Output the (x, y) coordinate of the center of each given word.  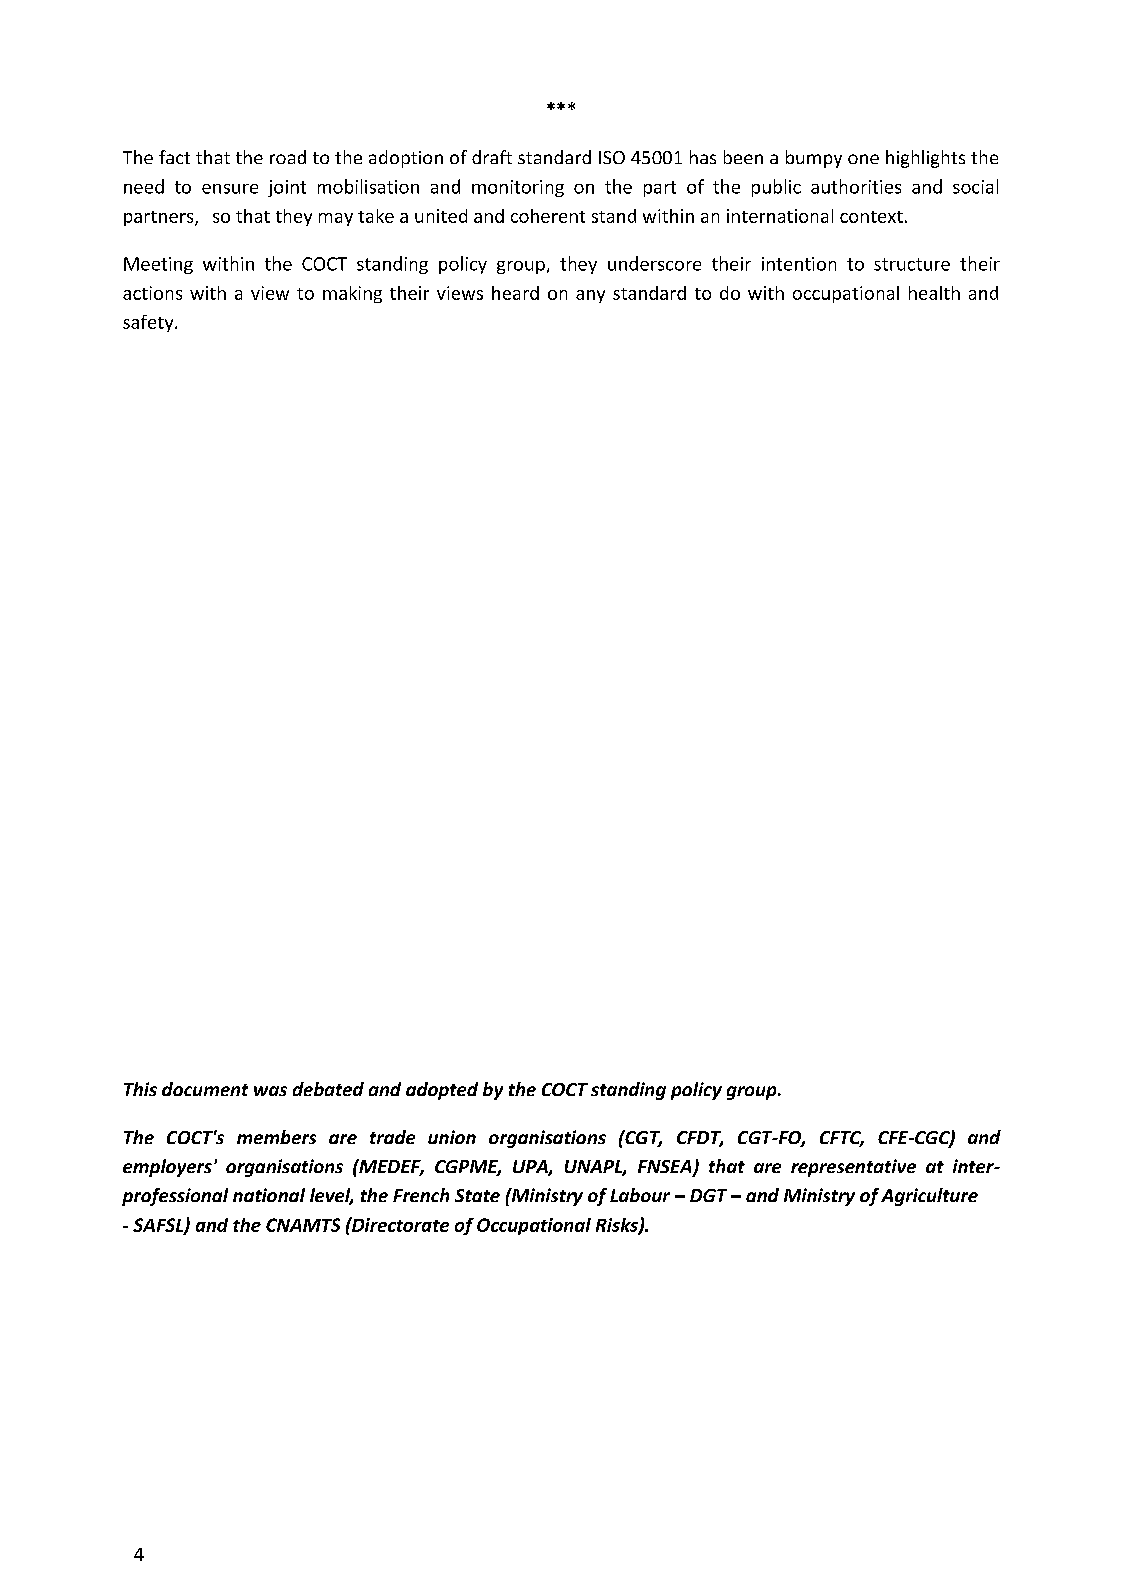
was (270, 1091)
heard (515, 293)
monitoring (518, 188)
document (205, 1089)
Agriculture (929, 1197)
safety (149, 323)
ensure (230, 189)
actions (152, 293)
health (934, 293)
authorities (856, 186)
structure (912, 264)
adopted (442, 1091)
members (276, 1137)
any (590, 296)
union (452, 1137)
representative (853, 1168)
